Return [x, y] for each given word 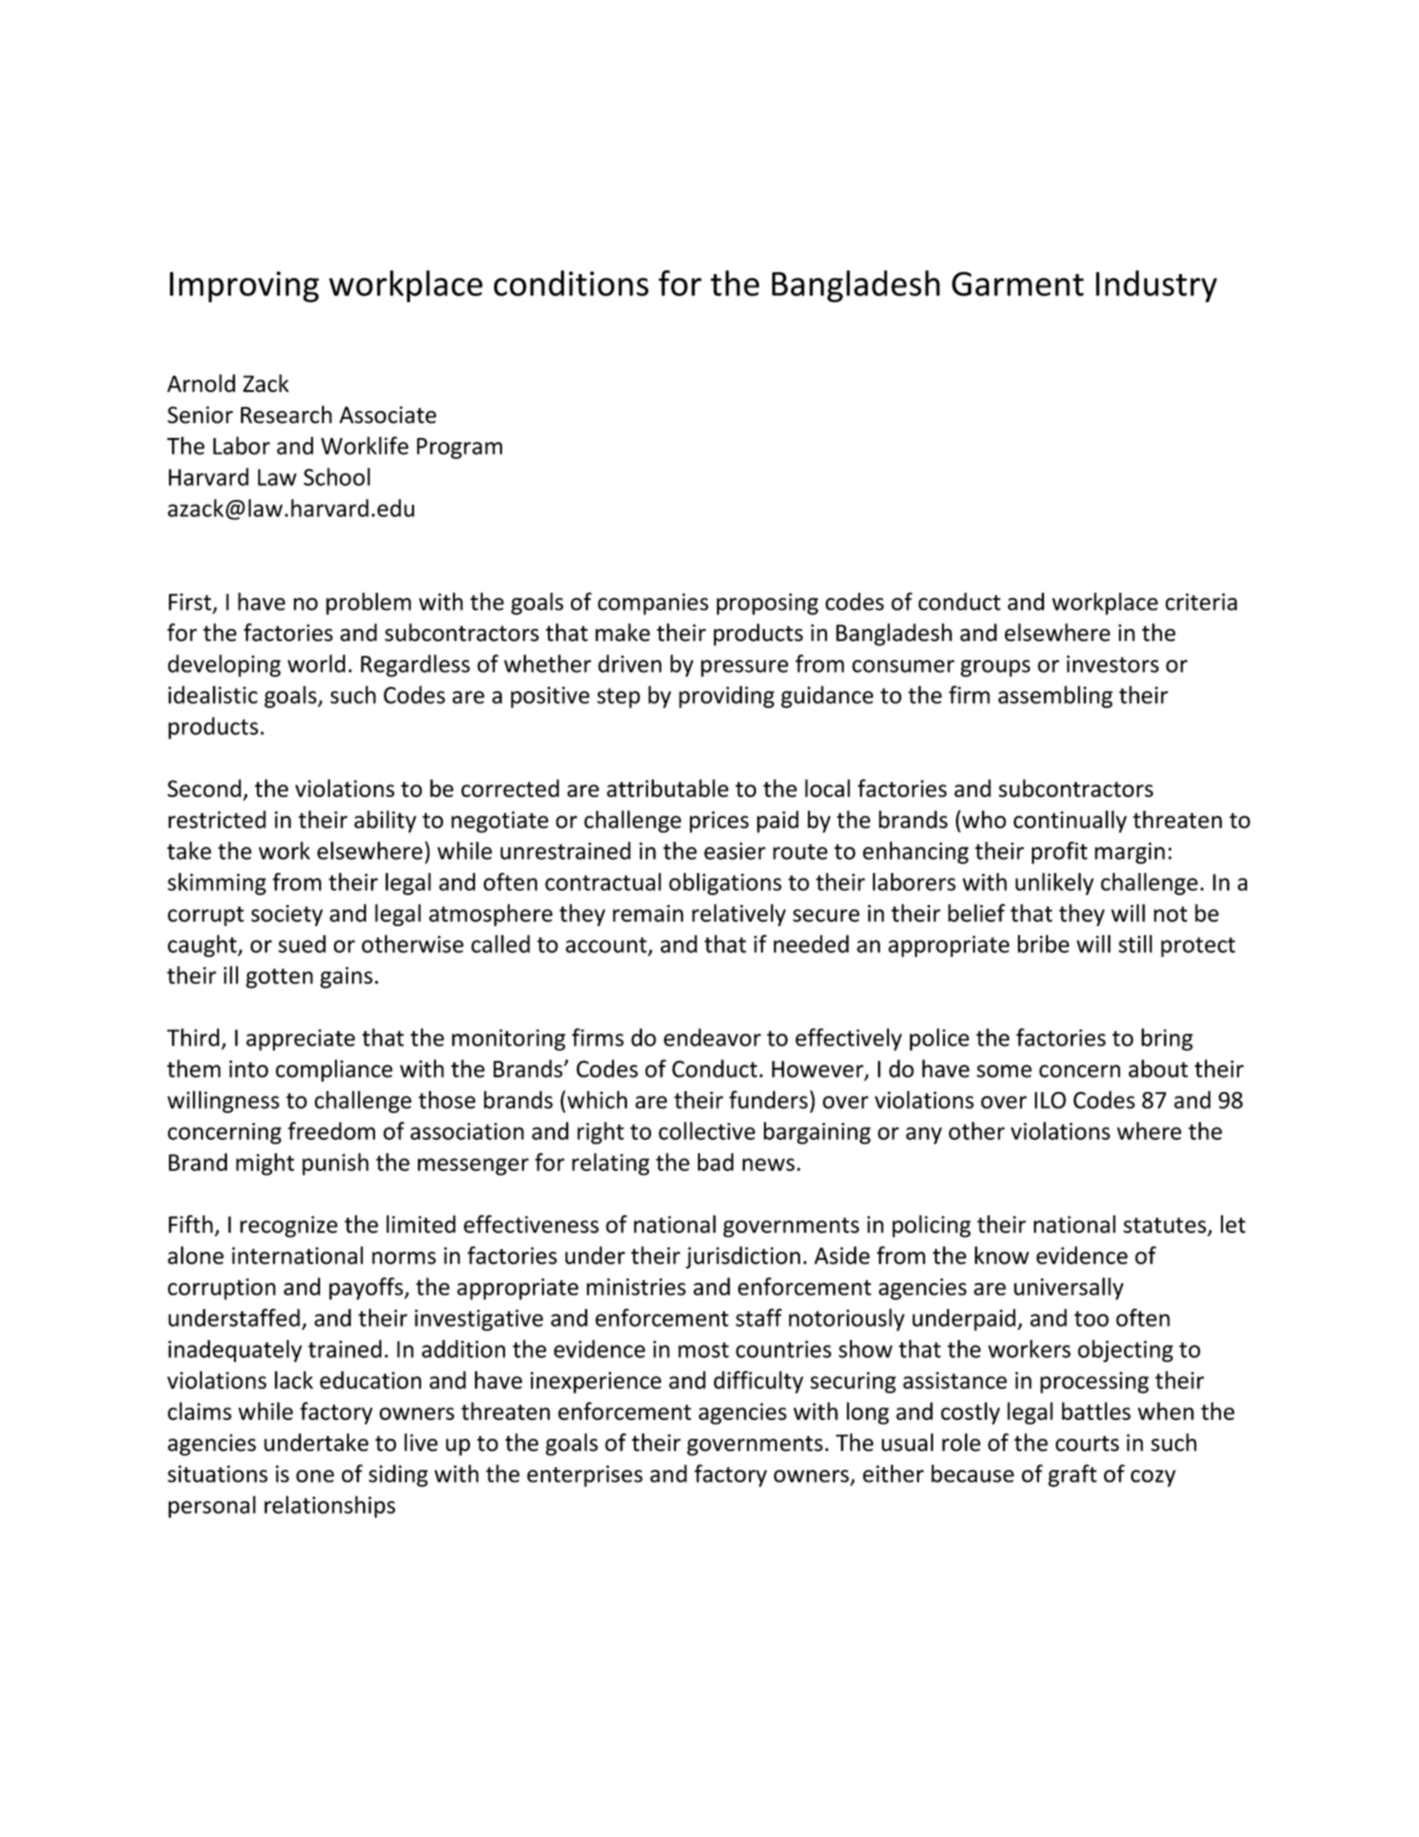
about [1158, 1068]
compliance [334, 1070]
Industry [1156, 286]
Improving [244, 287]
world [316, 663]
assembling [1055, 697]
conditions [571, 283]
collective [707, 1131]
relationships [329, 1507]
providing [727, 697]
